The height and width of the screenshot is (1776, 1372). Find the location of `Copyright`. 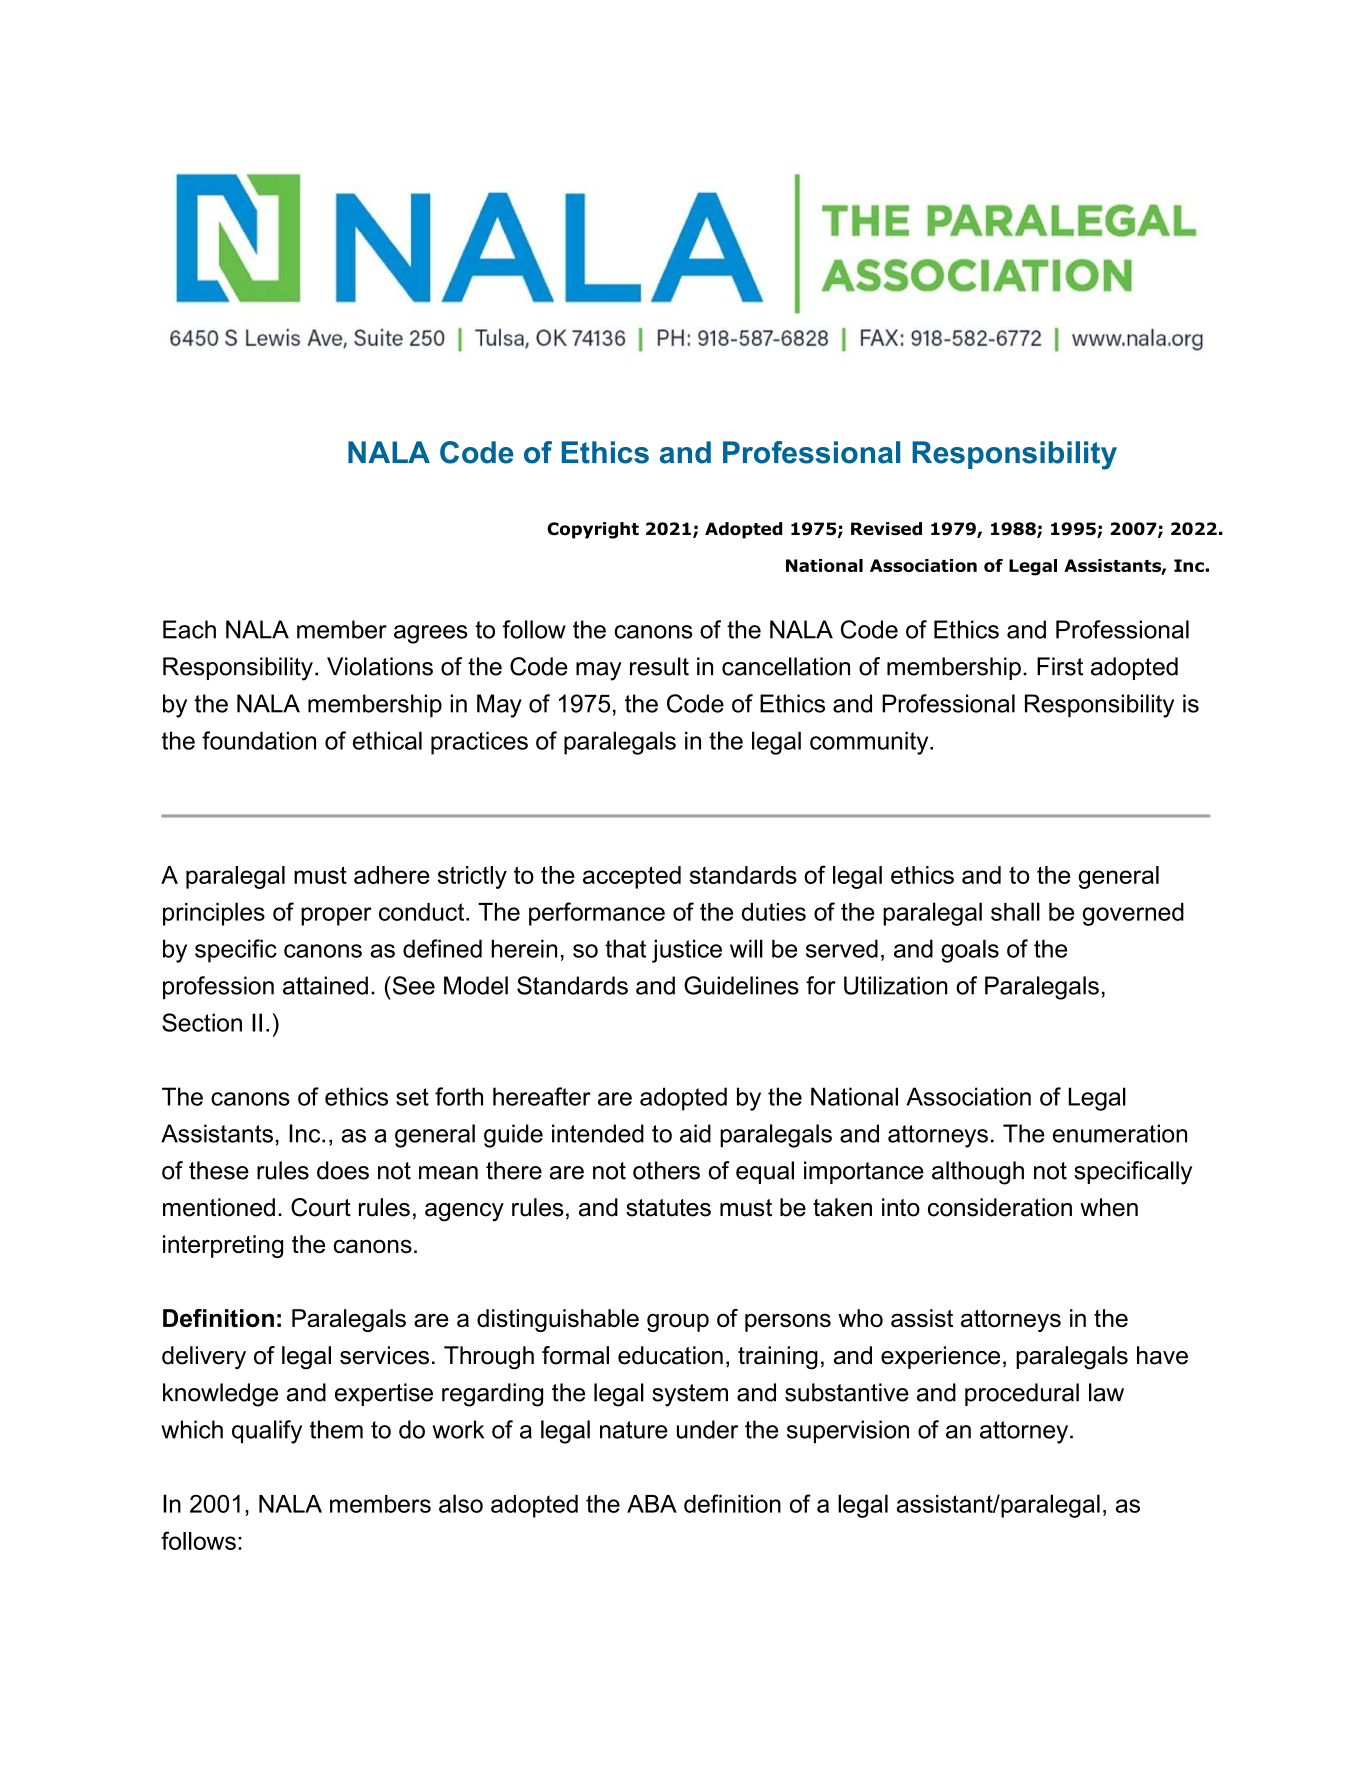

Copyright is located at coordinates (593, 530).
